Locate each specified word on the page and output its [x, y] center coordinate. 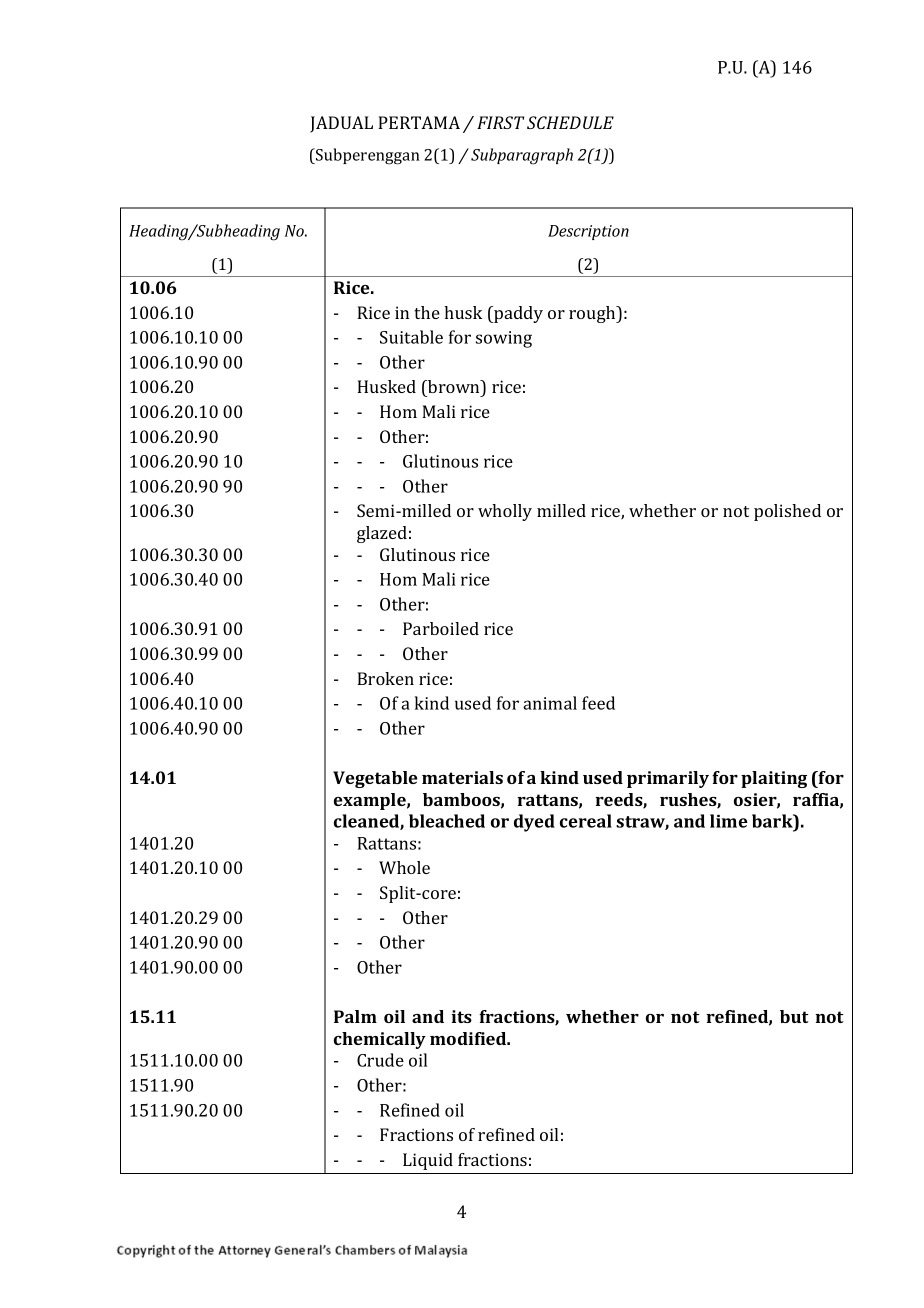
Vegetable [375, 779]
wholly [505, 512]
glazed [382, 534]
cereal [586, 821]
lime [729, 821]
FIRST [500, 122]
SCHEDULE [570, 122]
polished [787, 512]
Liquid [428, 1161]
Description [588, 232]
